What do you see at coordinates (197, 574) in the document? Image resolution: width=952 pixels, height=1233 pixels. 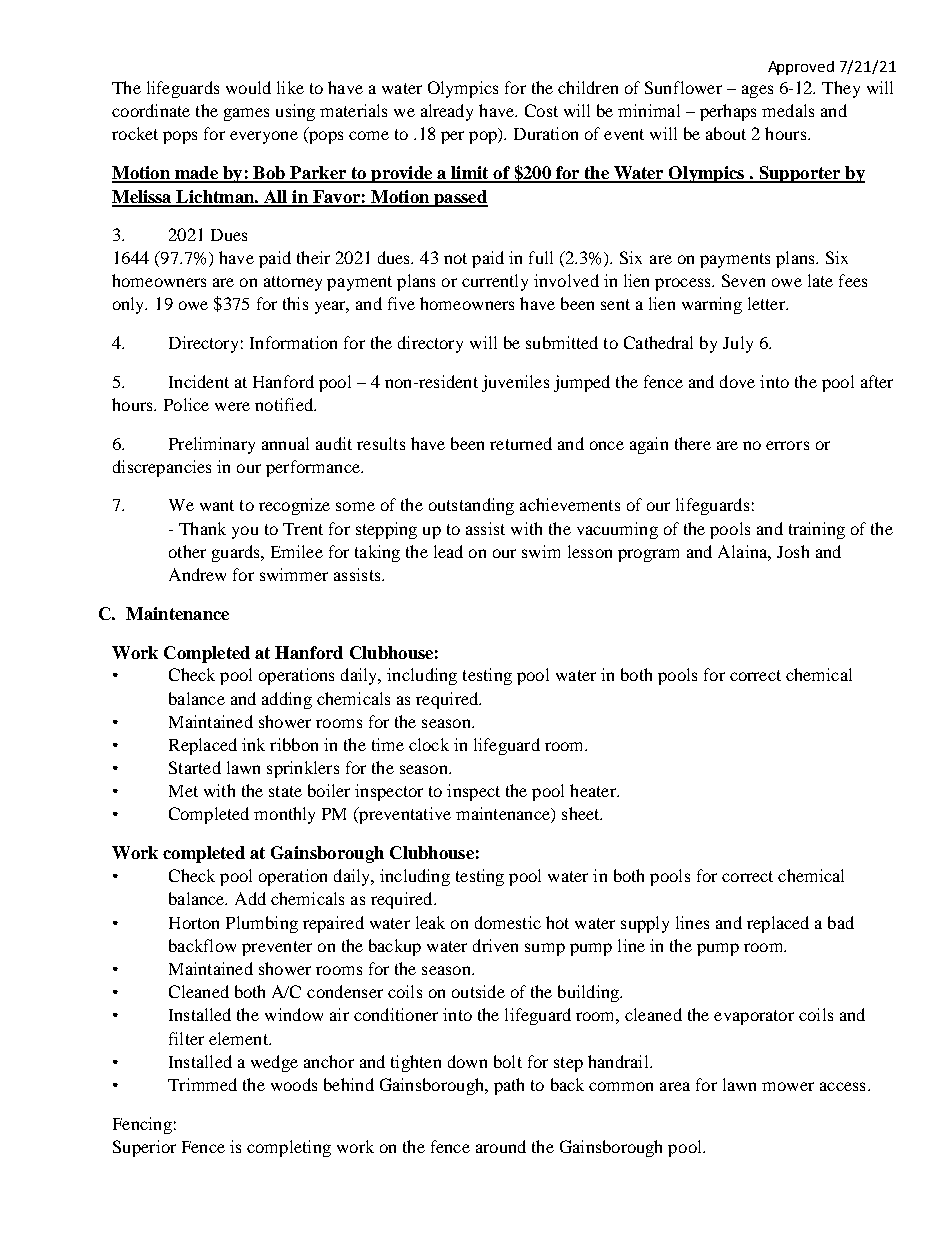 I see `Andrew` at bounding box center [197, 574].
